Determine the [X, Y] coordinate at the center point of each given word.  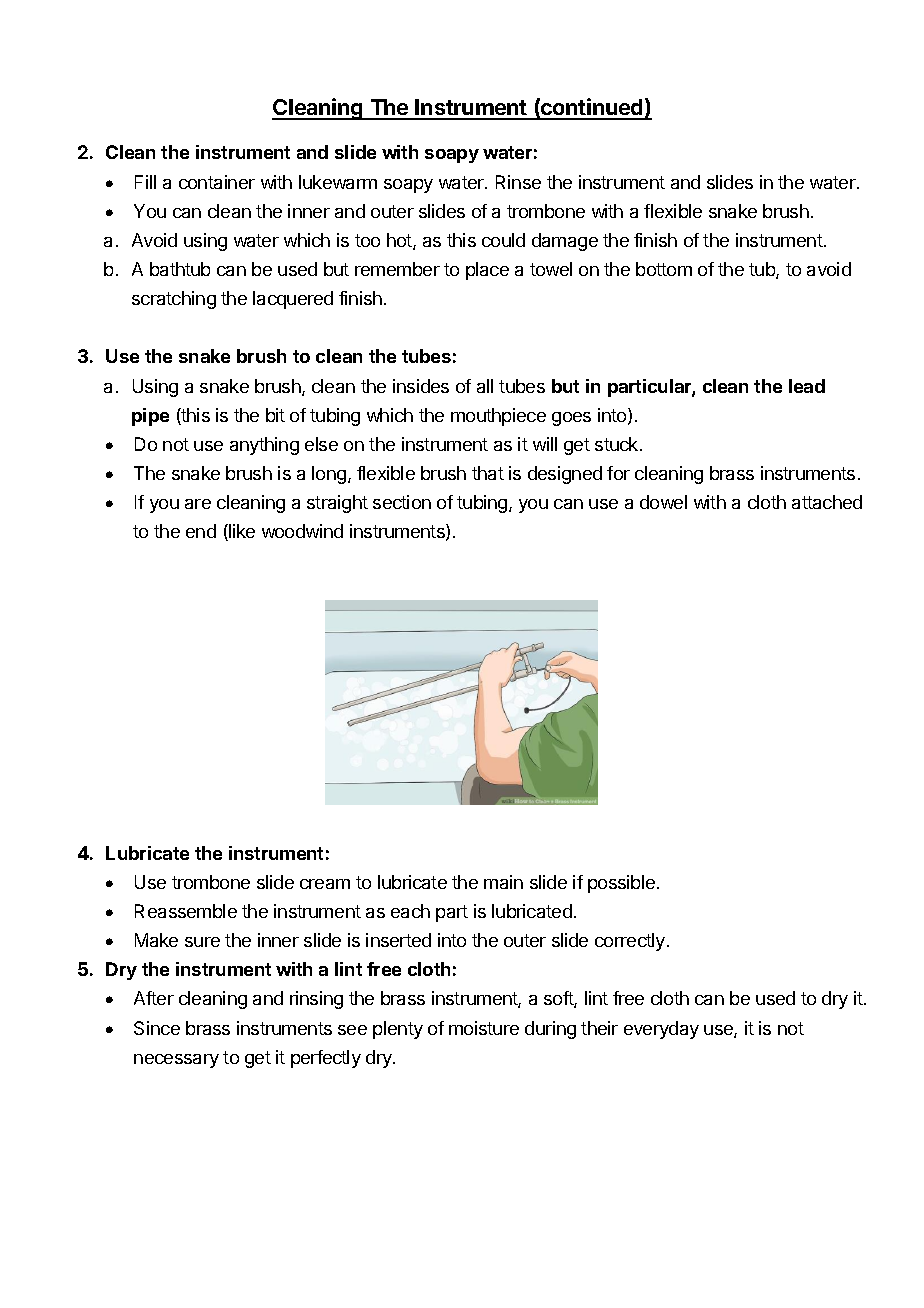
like [241, 532]
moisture [484, 1028]
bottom [664, 269]
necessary [176, 1061]
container [217, 182]
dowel [663, 502]
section [402, 502]
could [503, 240]
